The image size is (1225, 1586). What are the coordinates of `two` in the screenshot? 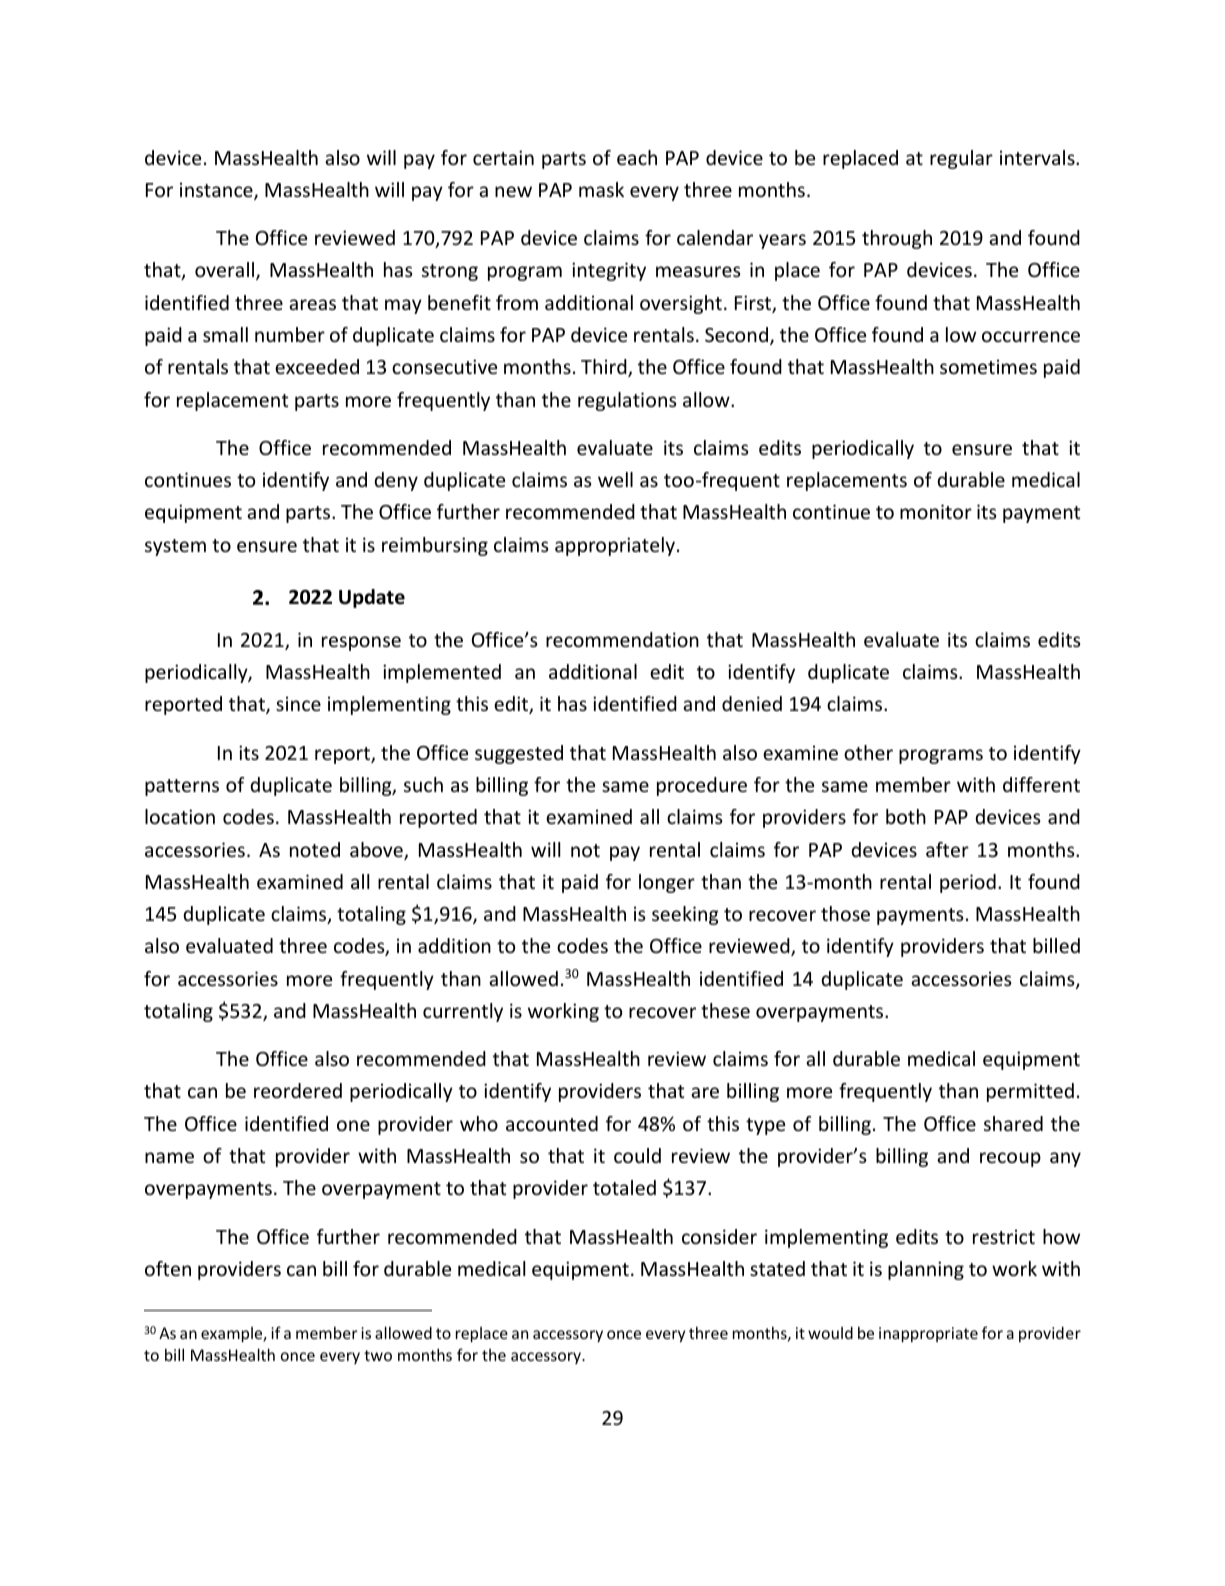 It's located at (378, 1355).
